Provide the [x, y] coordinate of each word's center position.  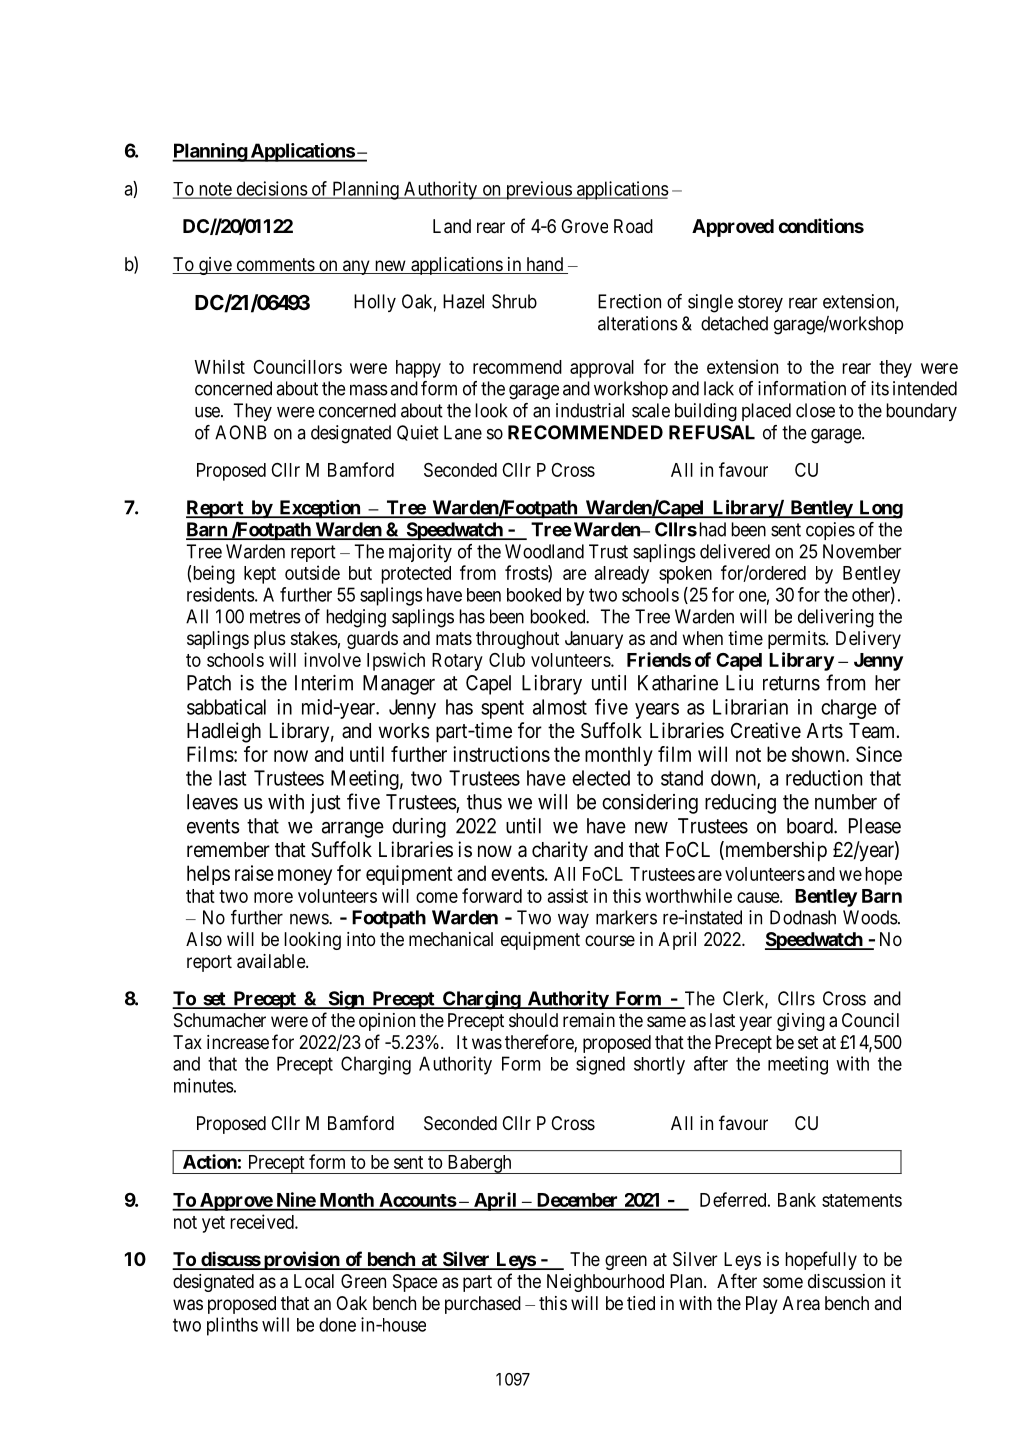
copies [830, 531]
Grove [584, 226]
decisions [271, 189]
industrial [590, 410]
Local [314, 1281]
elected [601, 778]
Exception [319, 509]
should [533, 1020]
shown [819, 754]
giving [801, 1022]
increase [238, 1042]
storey [760, 303]
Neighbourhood [605, 1283]
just [325, 804]
